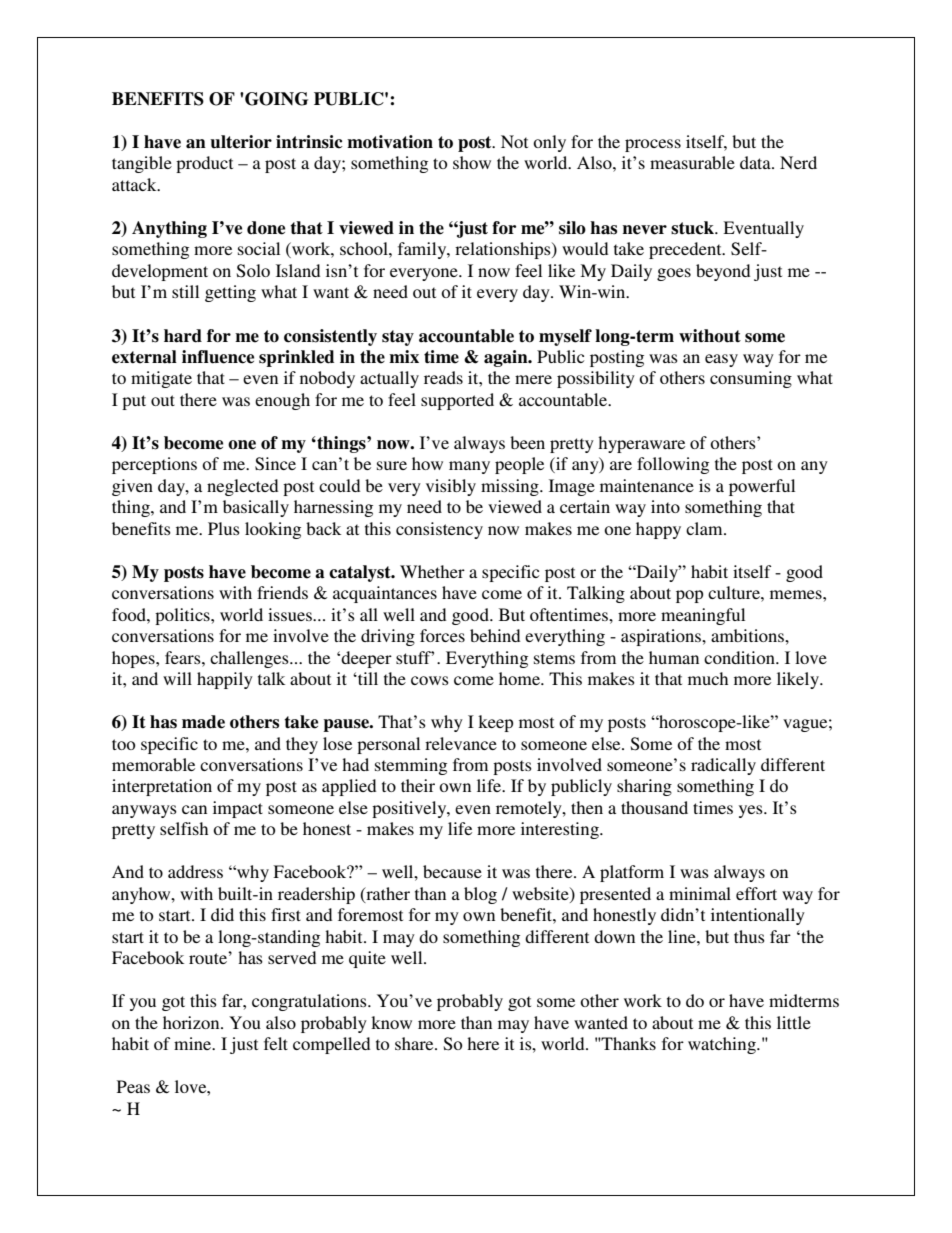 The width and height of the screenshot is (952, 1233). I want to click on radically, so click(723, 766).
